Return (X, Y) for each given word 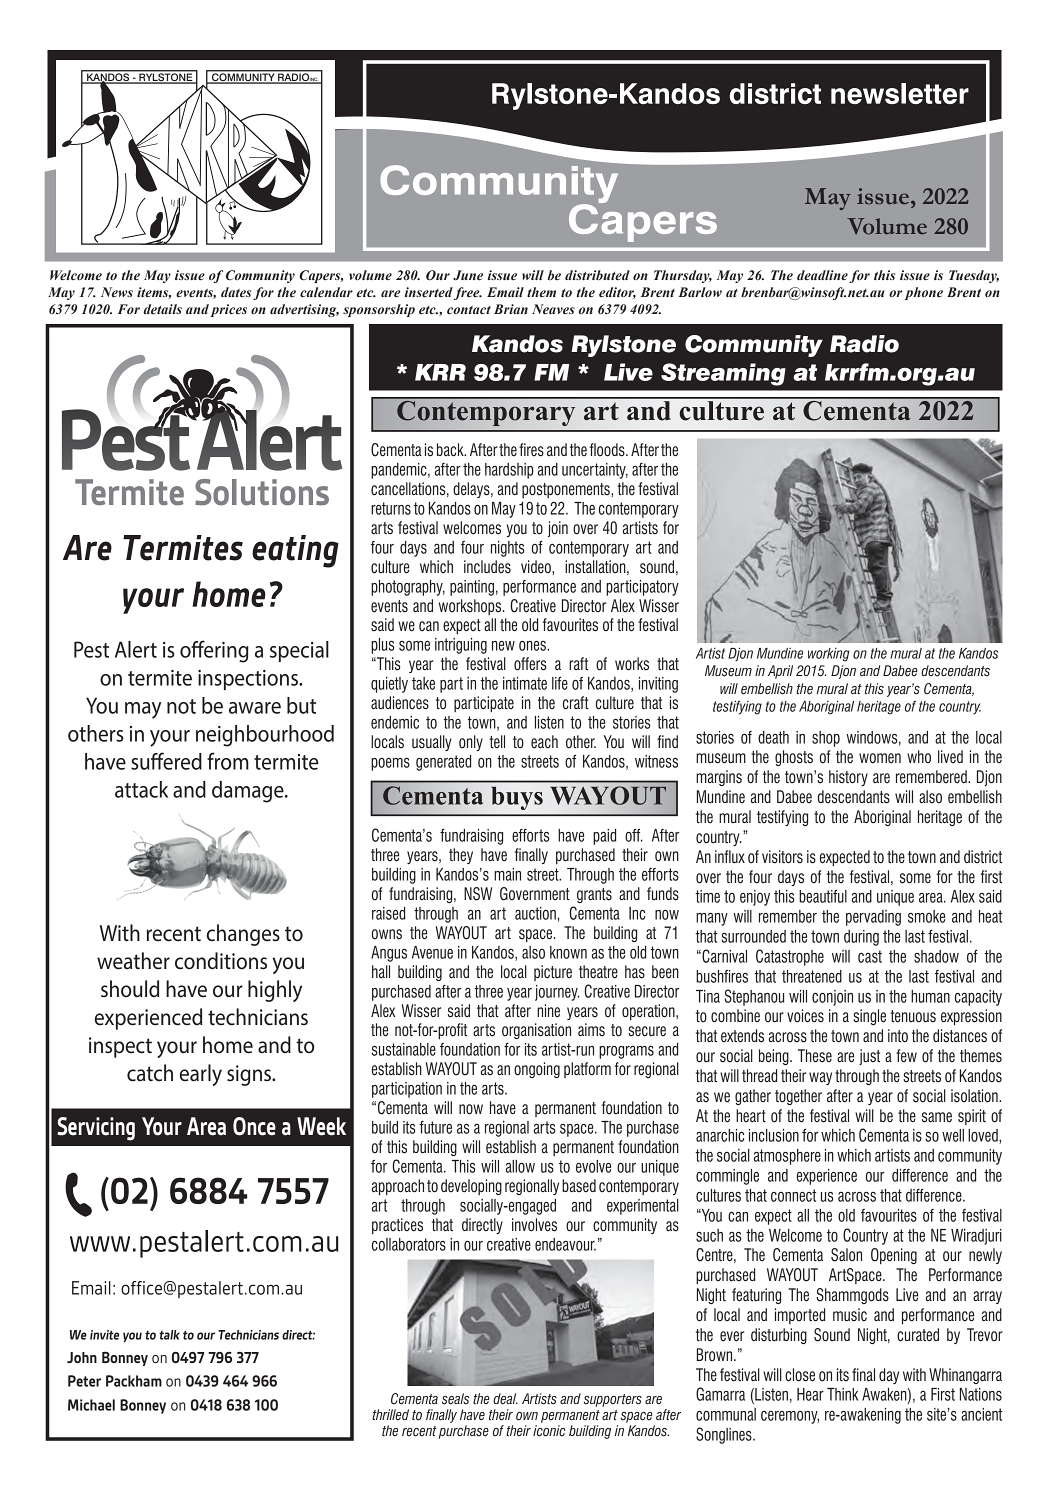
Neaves (553, 309)
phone (924, 293)
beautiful (823, 896)
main (507, 874)
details (162, 309)
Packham (134, 1381)
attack (141, 789)
